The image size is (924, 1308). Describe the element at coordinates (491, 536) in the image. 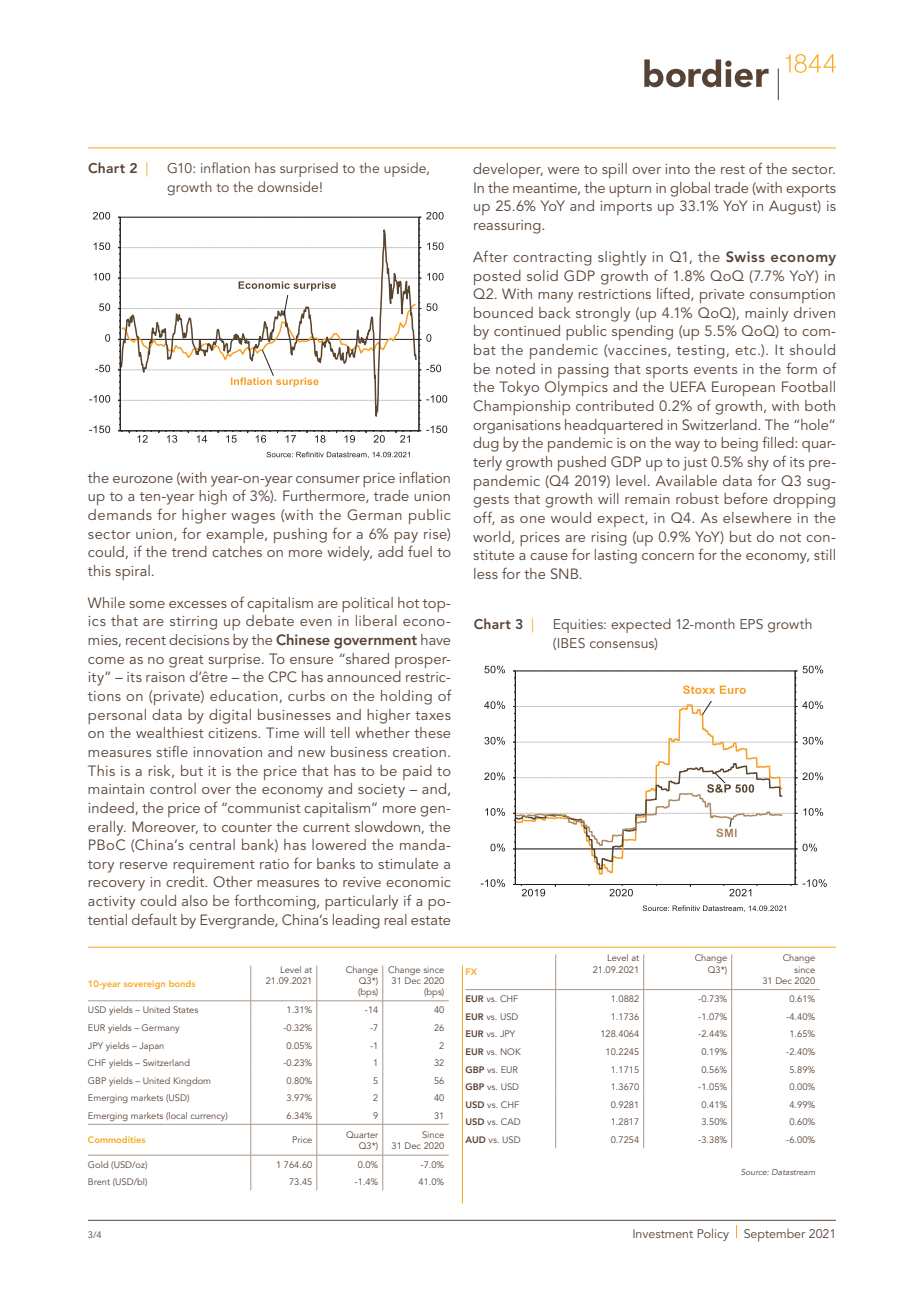

I see `world` at that location.
